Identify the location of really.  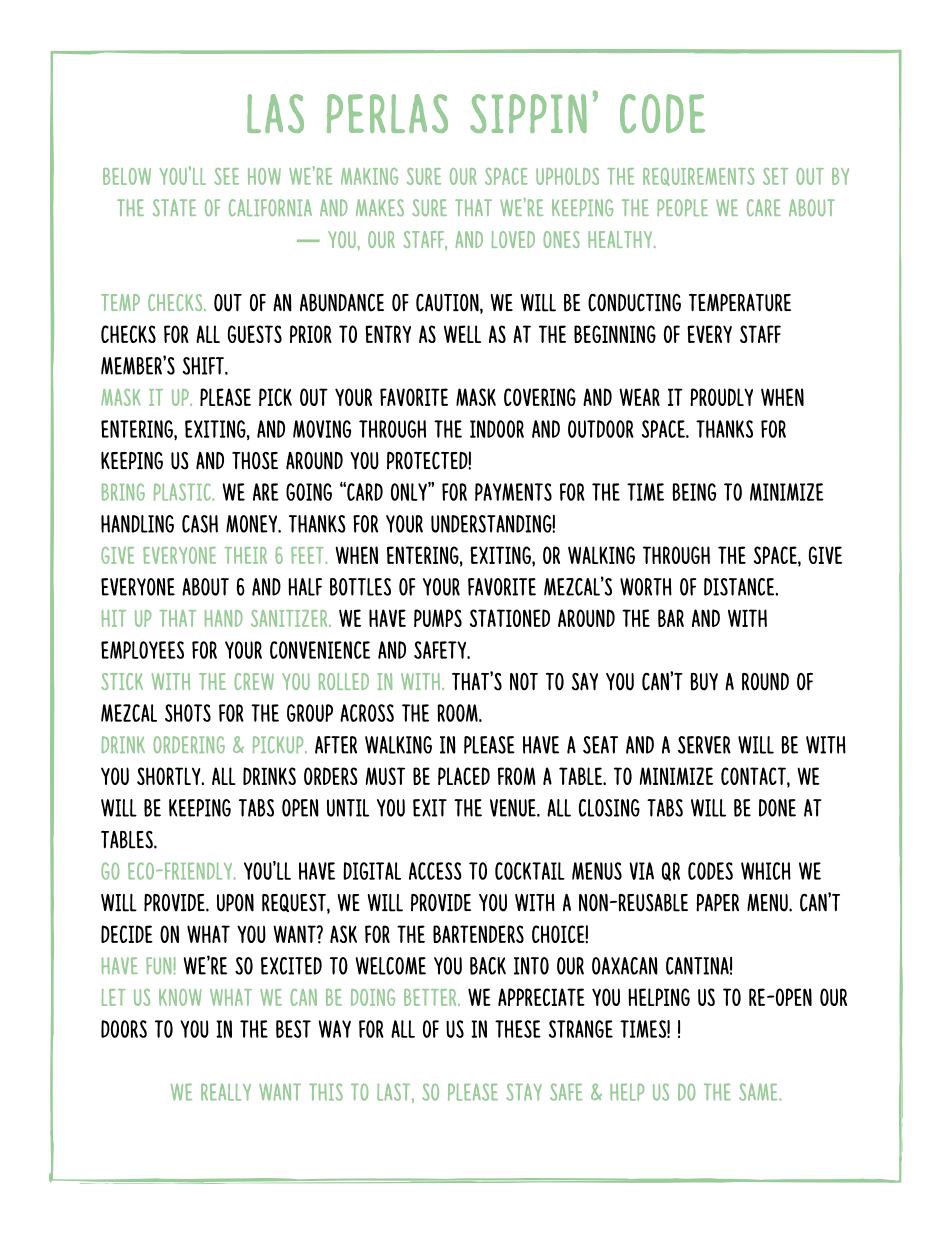
(226, 1092).
